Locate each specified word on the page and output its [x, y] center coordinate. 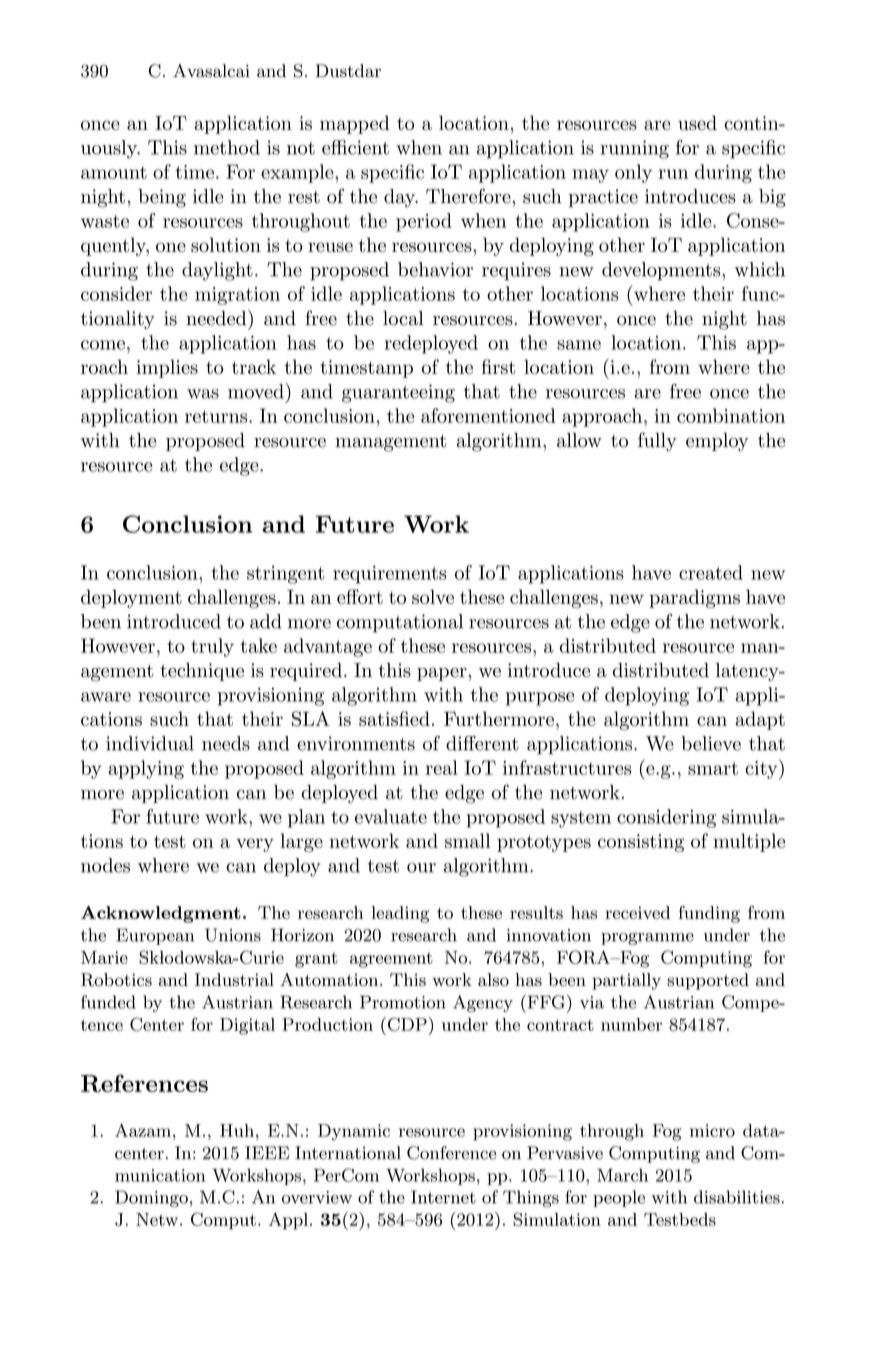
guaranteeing [398, 393]
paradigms [694, 598]
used [697, 122]
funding [709, 914]
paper [442, 674]
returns [217, 416]
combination [731, 415]
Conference [451, 1153]
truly [212, 647]
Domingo [151, 1198]
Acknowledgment [161, 914]
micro [712, 1130]
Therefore [468, 196]
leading [400, 914]
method [227, 147]
